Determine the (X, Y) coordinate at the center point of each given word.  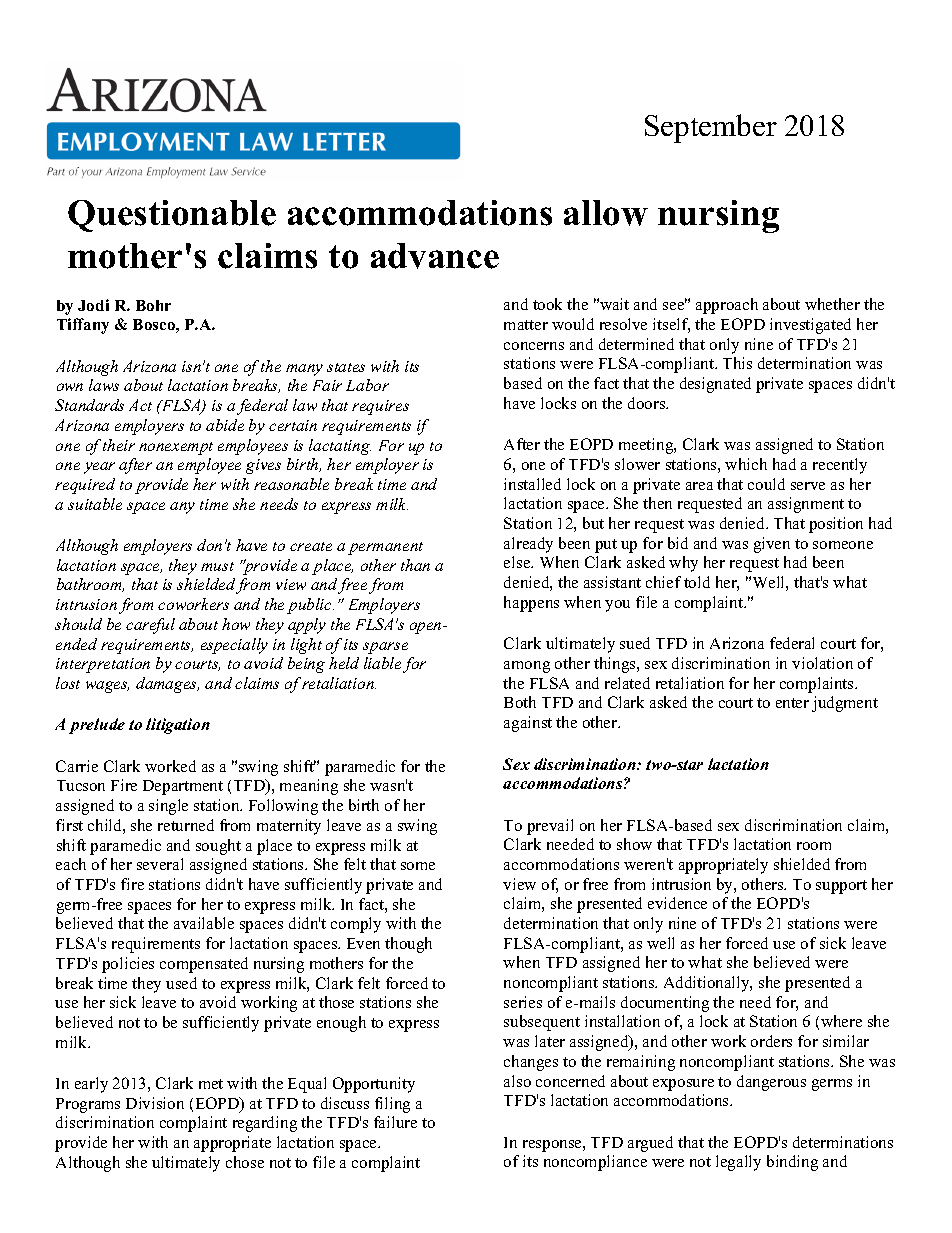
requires (380, 407)
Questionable (172, 216)
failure (395, 1122)
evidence (677, 903)
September (711, 128)
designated (715, 385)
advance (435, 256)
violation (822, 663)
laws (104, 385)
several (160, 864)
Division (155, 1103)
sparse (385, 648)
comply (356, 925)
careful (150, 626)
